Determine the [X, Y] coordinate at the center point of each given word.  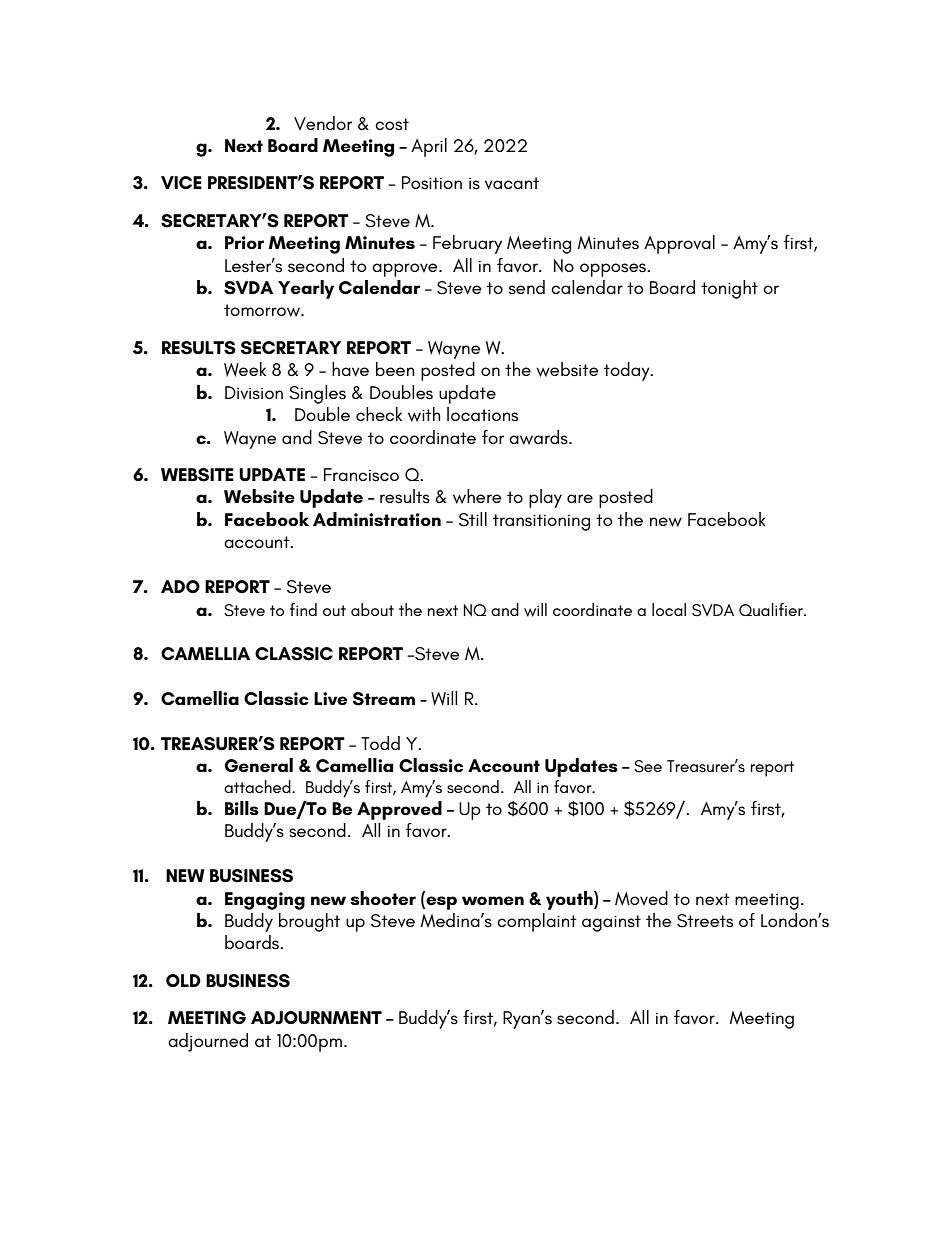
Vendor [323, 123]
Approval [679, 244]
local [669, 609]
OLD [183, 980]
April [429, 147]
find [303, 609]
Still [473, 519]
